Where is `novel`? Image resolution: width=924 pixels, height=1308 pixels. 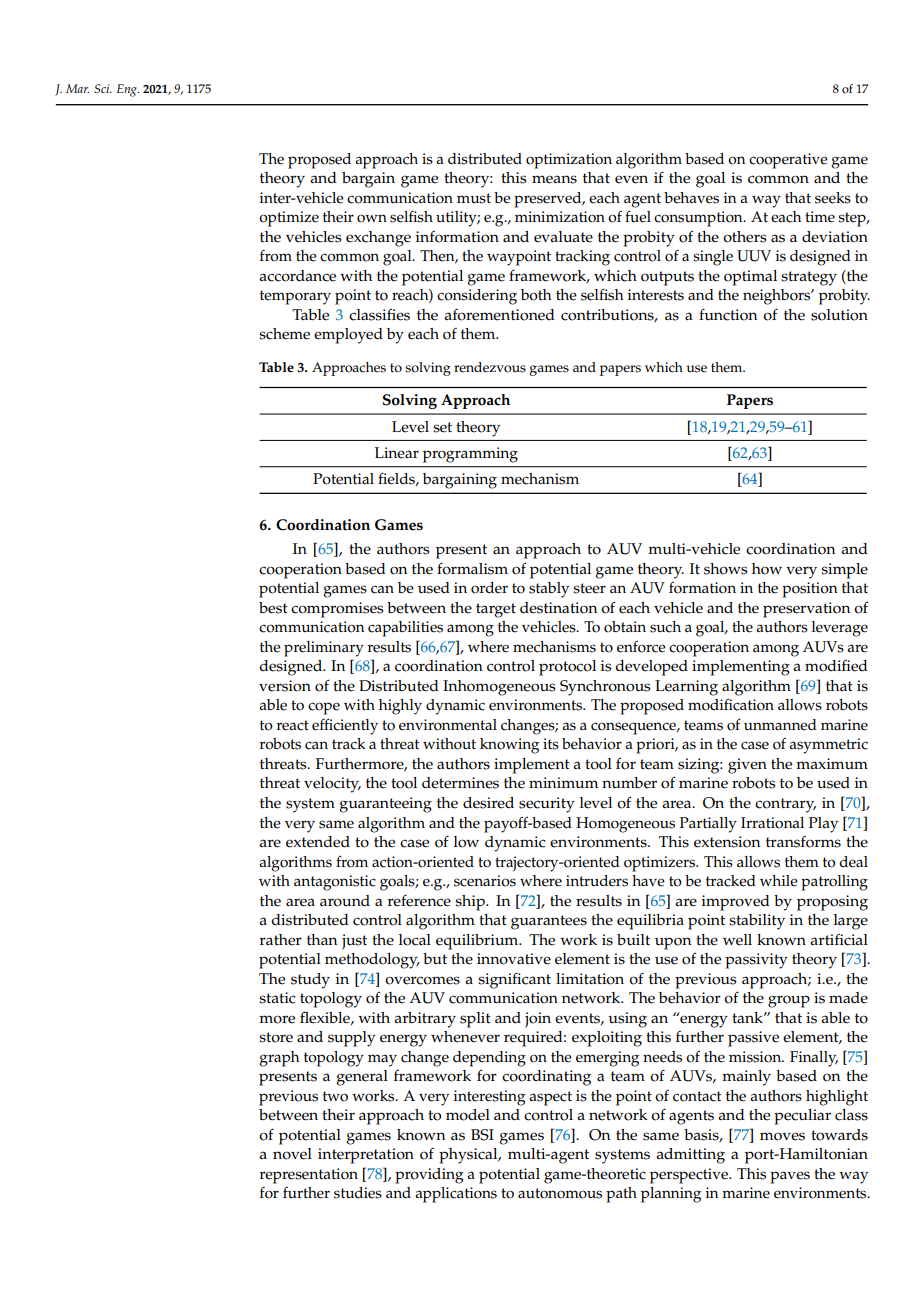 novel is located at coordinates (292, 1154).
